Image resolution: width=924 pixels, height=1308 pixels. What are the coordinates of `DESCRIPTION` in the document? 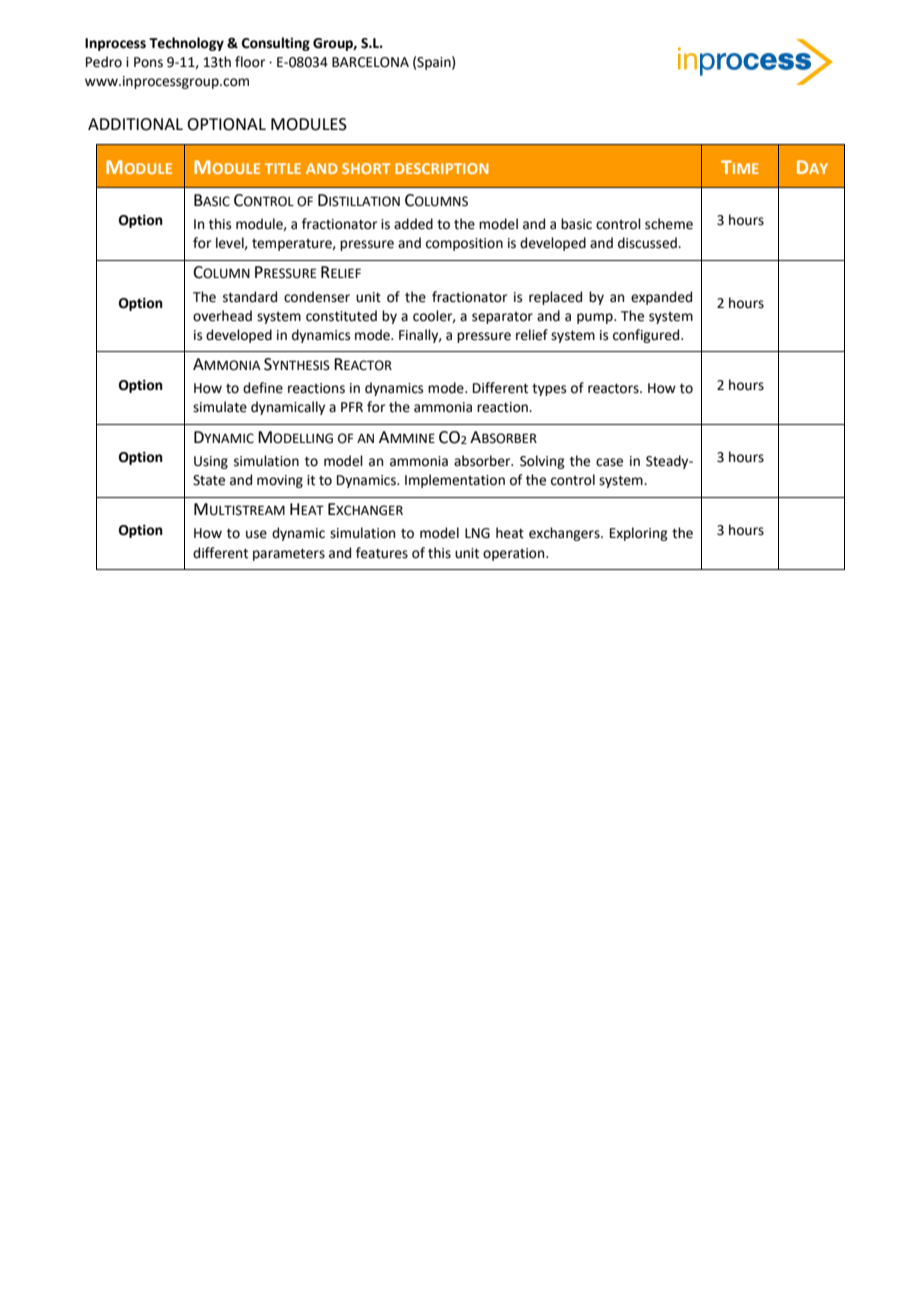 It's located at (442, 168).
